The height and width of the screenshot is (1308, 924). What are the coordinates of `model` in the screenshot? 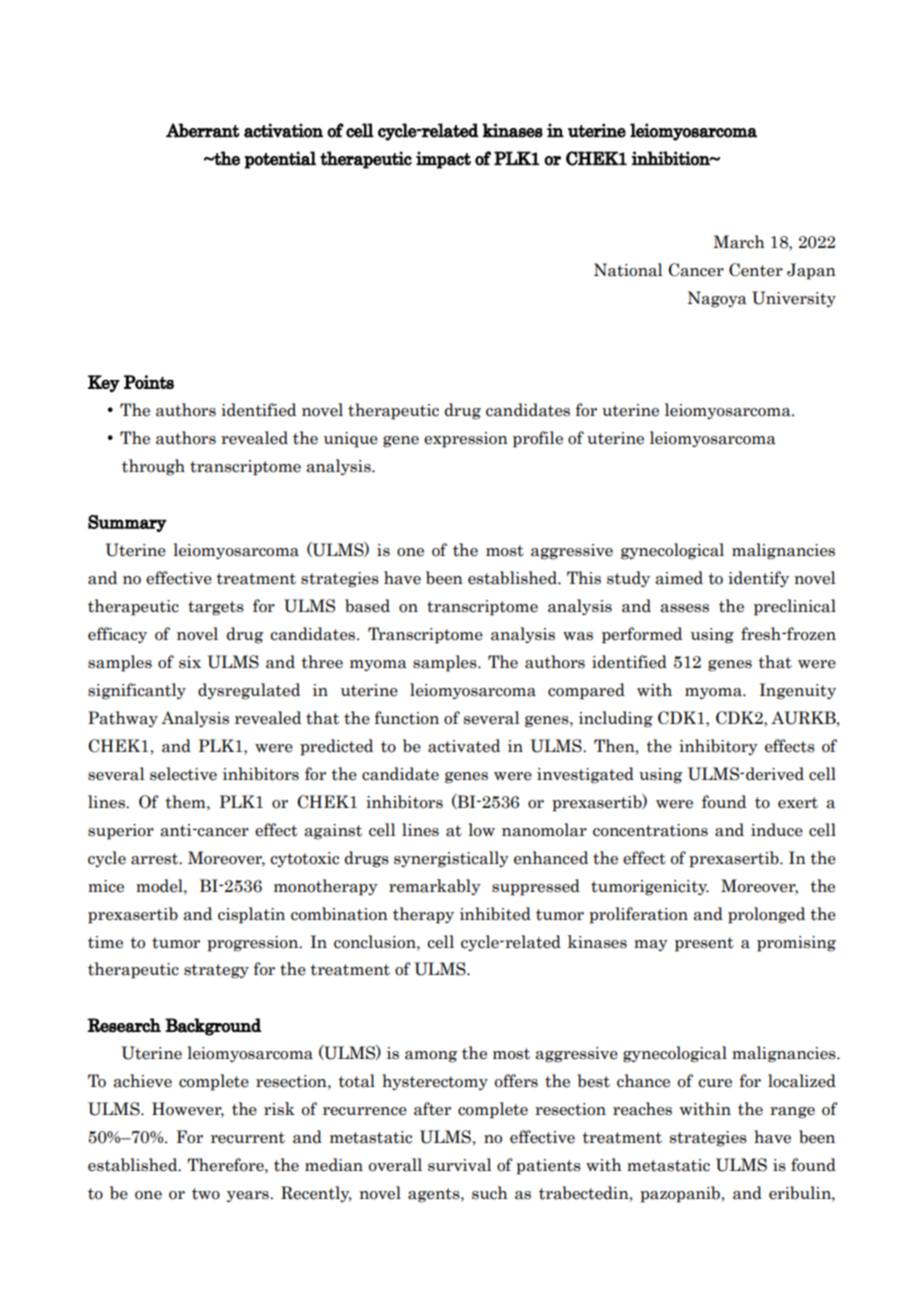 It's located at (160, 886).
